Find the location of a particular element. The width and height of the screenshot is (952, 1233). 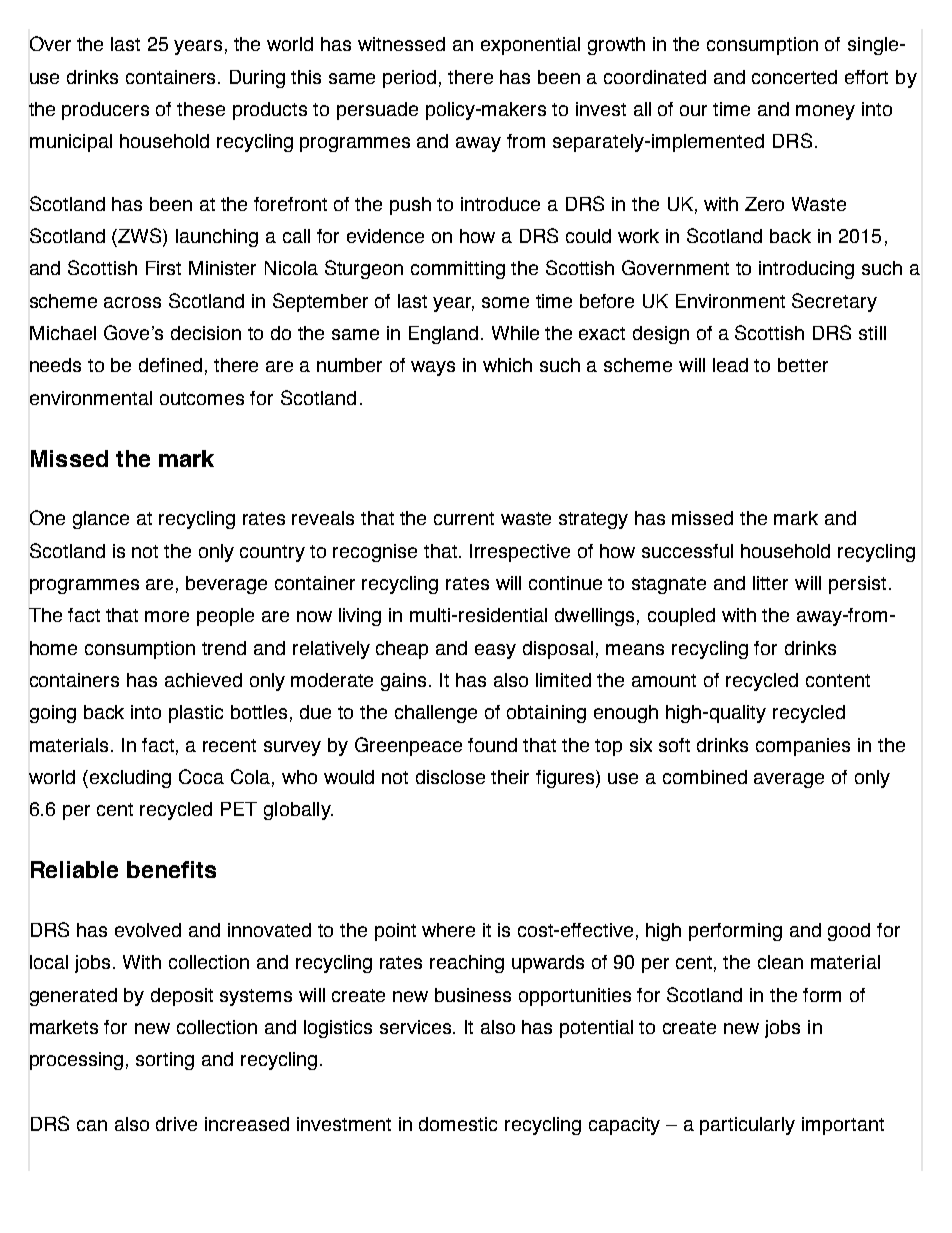

period is located at coordinates (409, 79).
